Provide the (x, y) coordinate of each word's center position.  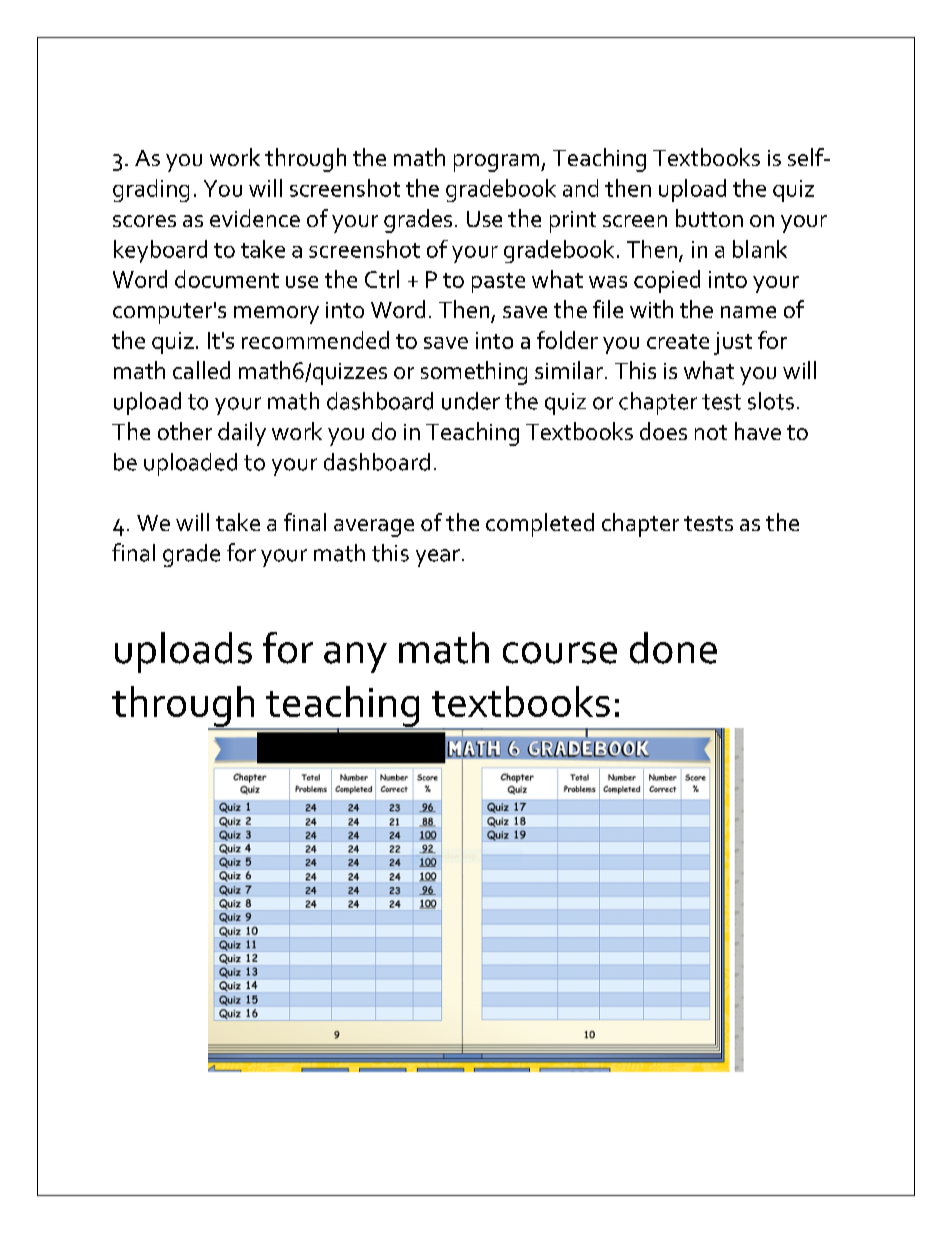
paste (498, 283)
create (678, 341)
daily (242, 434)
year (438, 558)
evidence (255, 218)
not (711, 432)
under (471, 401)
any (355, 657)
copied (667, 281)
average (374, 528)
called (201, 370)
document (227, 279)
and (580, 188)
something (474, 373)
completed (540, 525)
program (498, 163)
